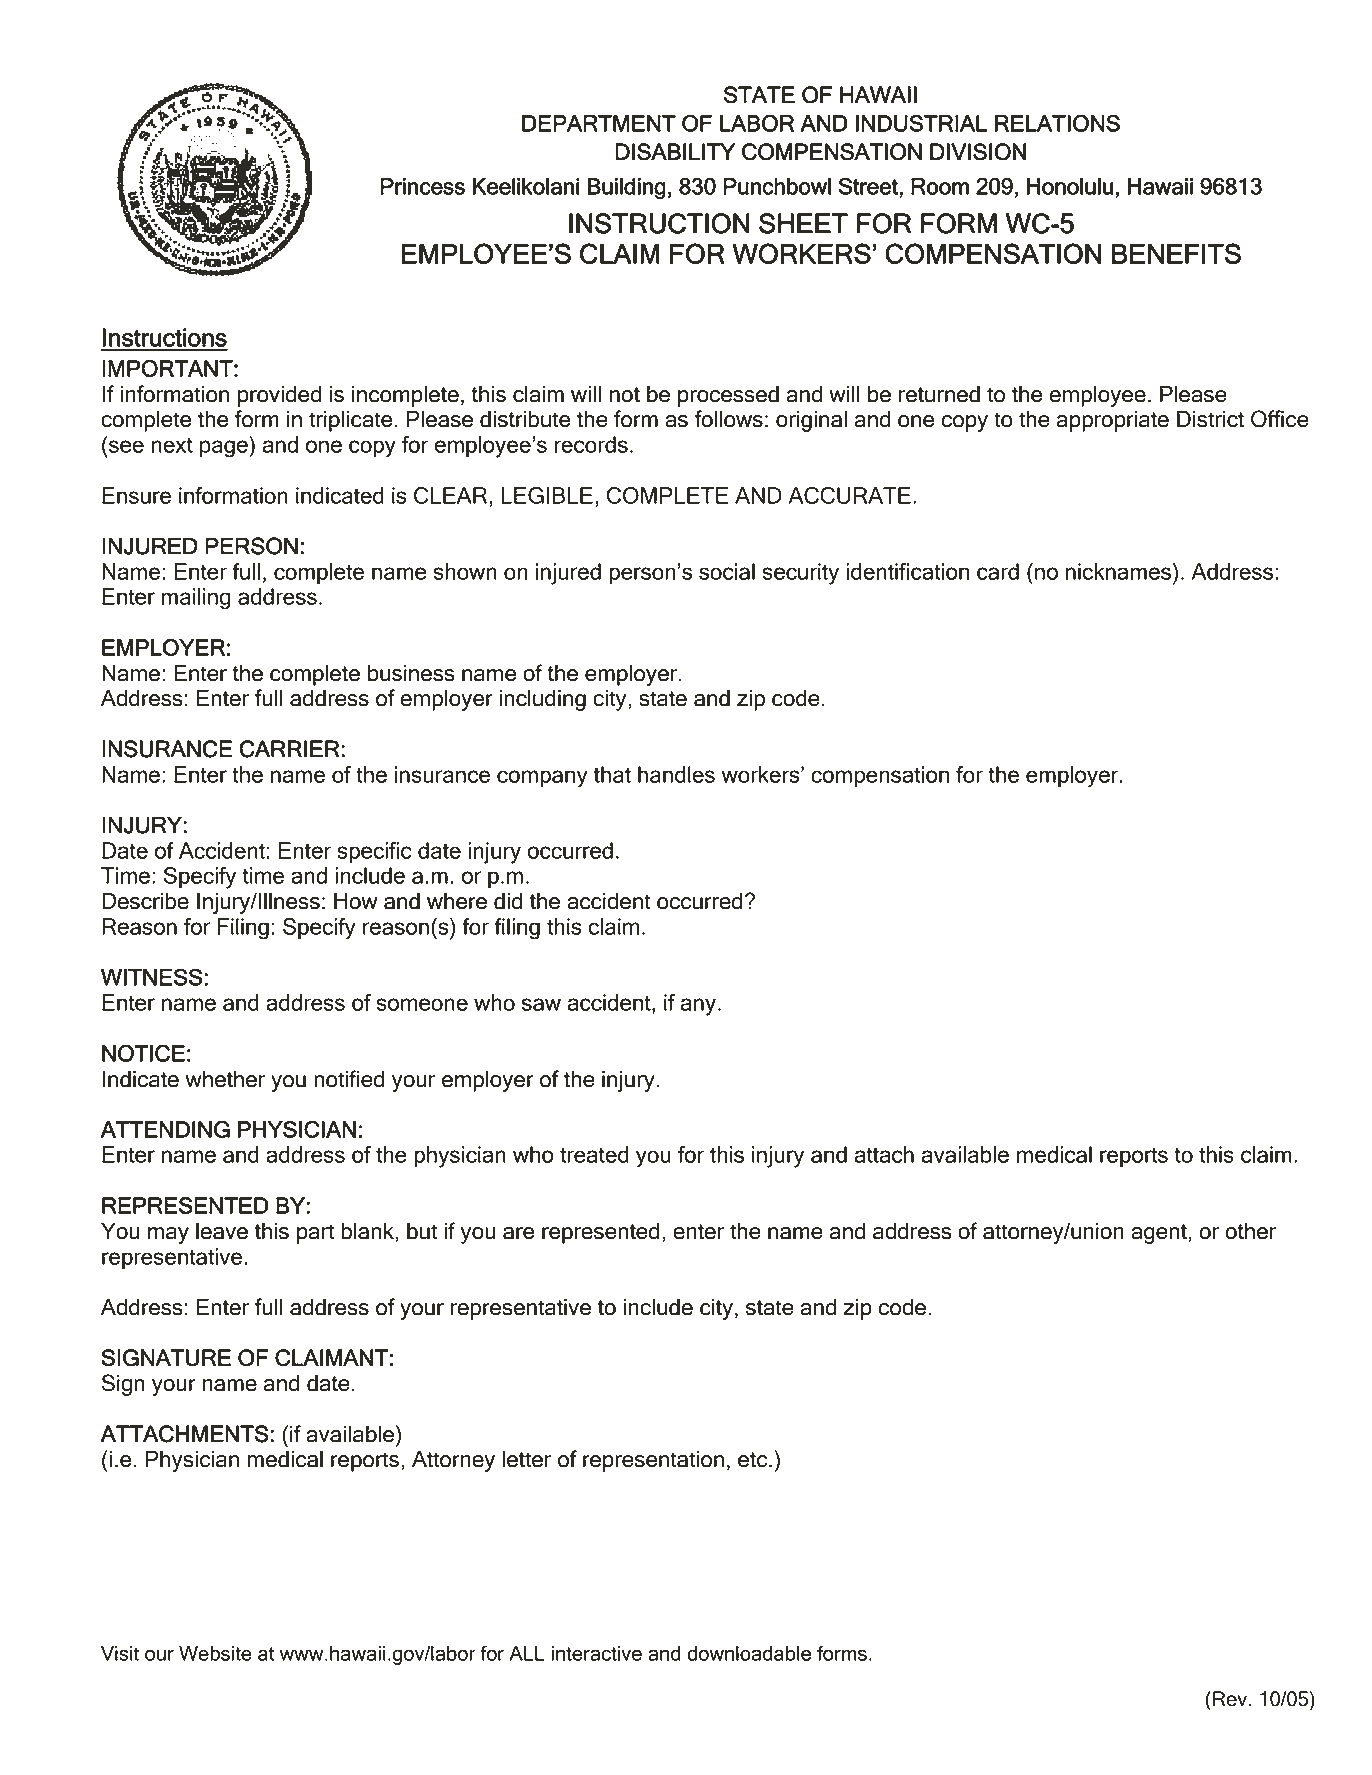 Image resolution: width=1372 pixels, height=1775 pixels. I want to click on DISABILITY, so click(675, 152).
